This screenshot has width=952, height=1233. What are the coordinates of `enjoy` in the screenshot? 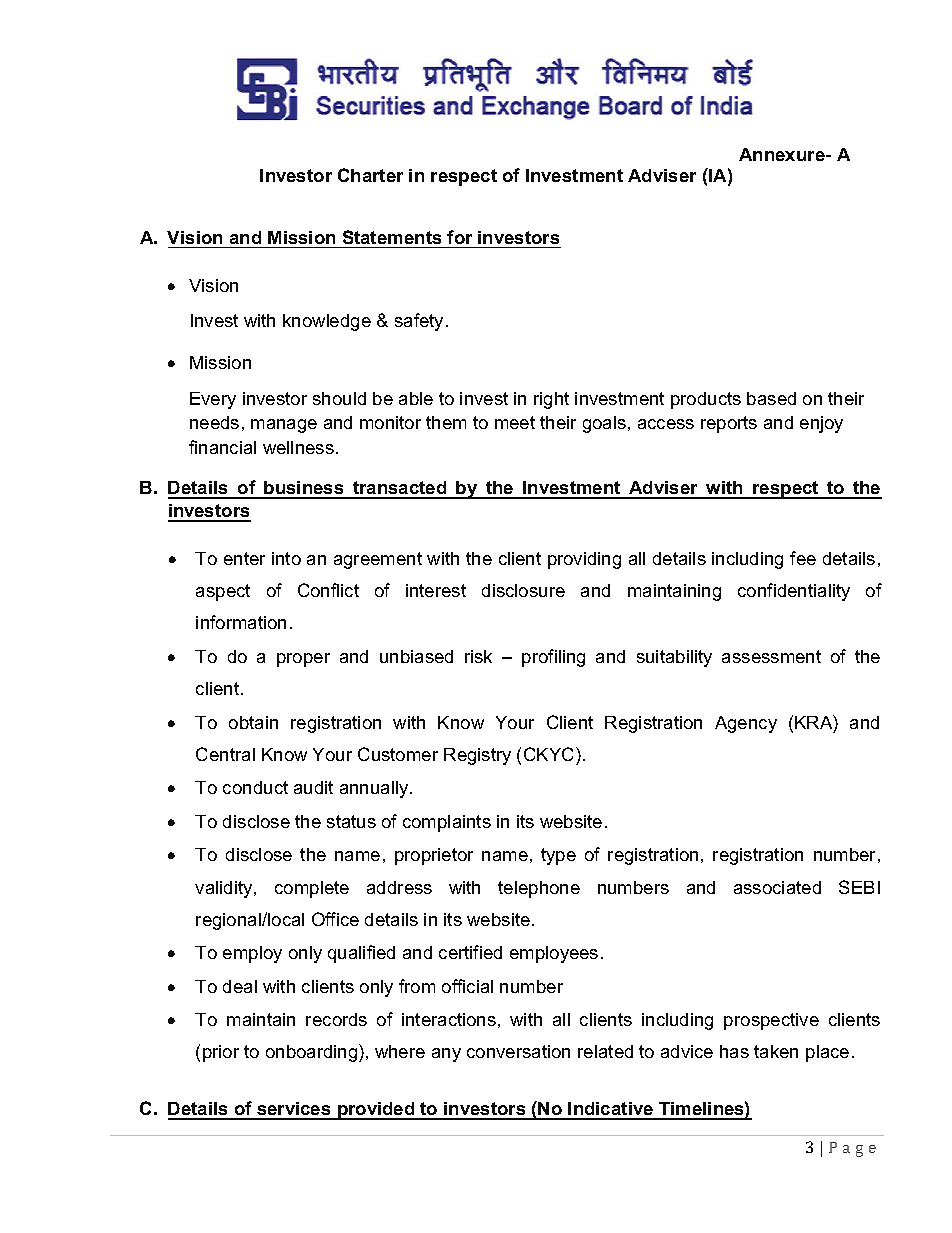 It's located at (821, 424).
